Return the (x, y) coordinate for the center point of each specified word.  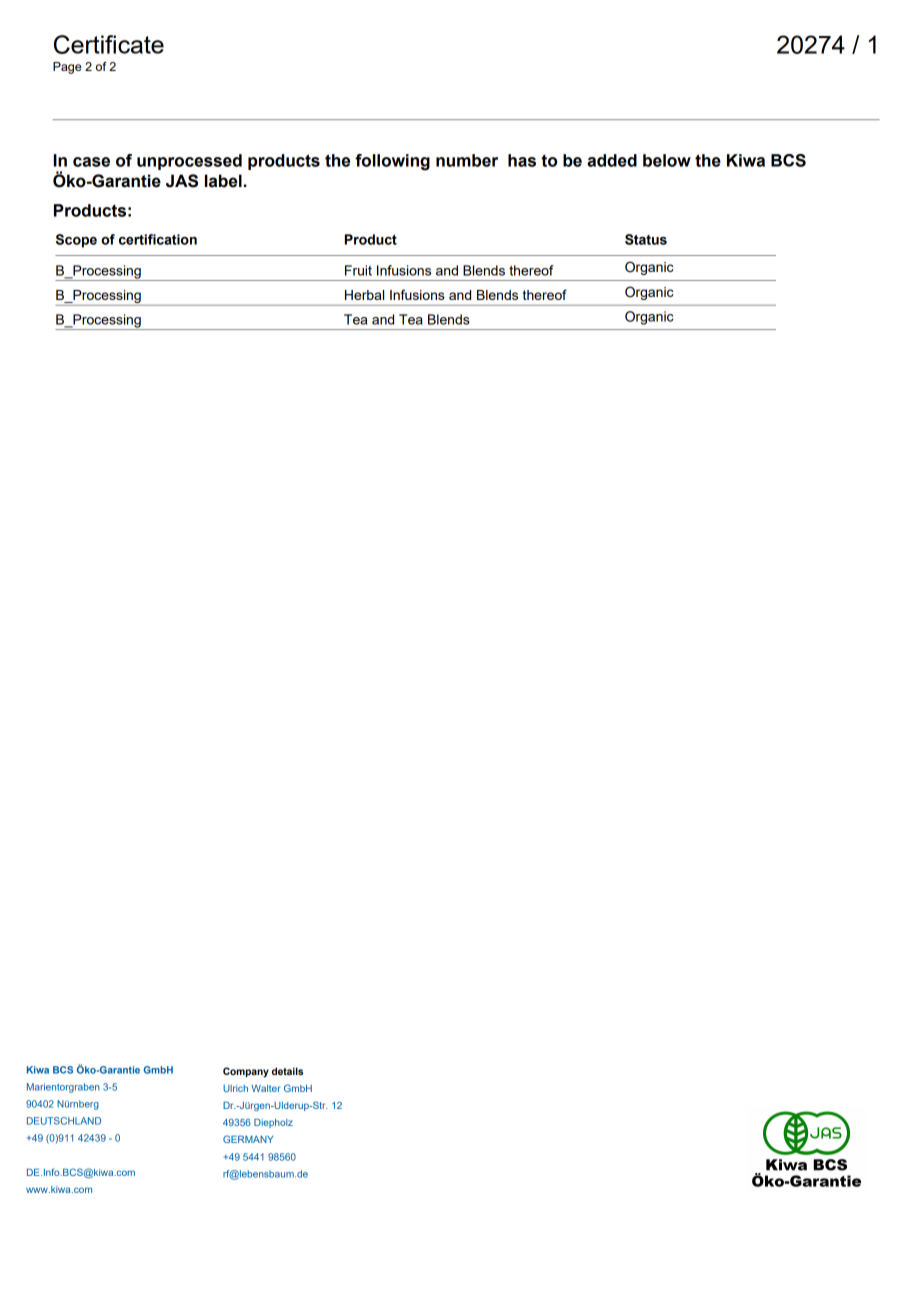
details (287, 1071)
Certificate (109, 44)
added (612, 160)
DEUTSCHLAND (64, 1121)
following (392, 162)
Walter (265, 1088)
